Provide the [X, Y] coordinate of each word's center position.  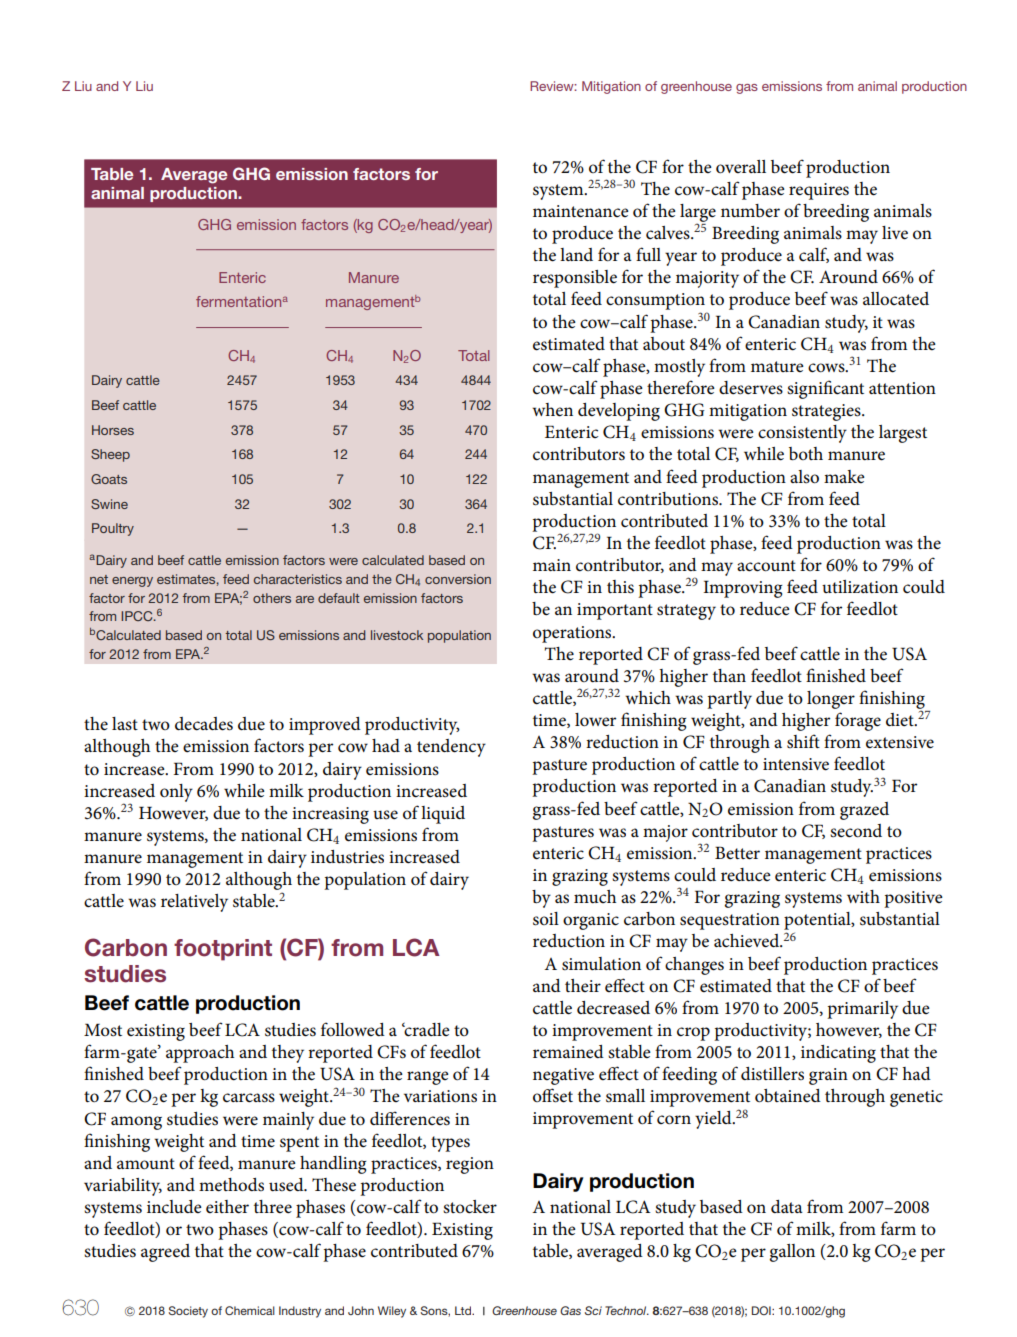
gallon [792, 1253]
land [576, 254]
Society [188, 1312]
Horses [113, 430]
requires [819, 191]
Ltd [464, 1310]
